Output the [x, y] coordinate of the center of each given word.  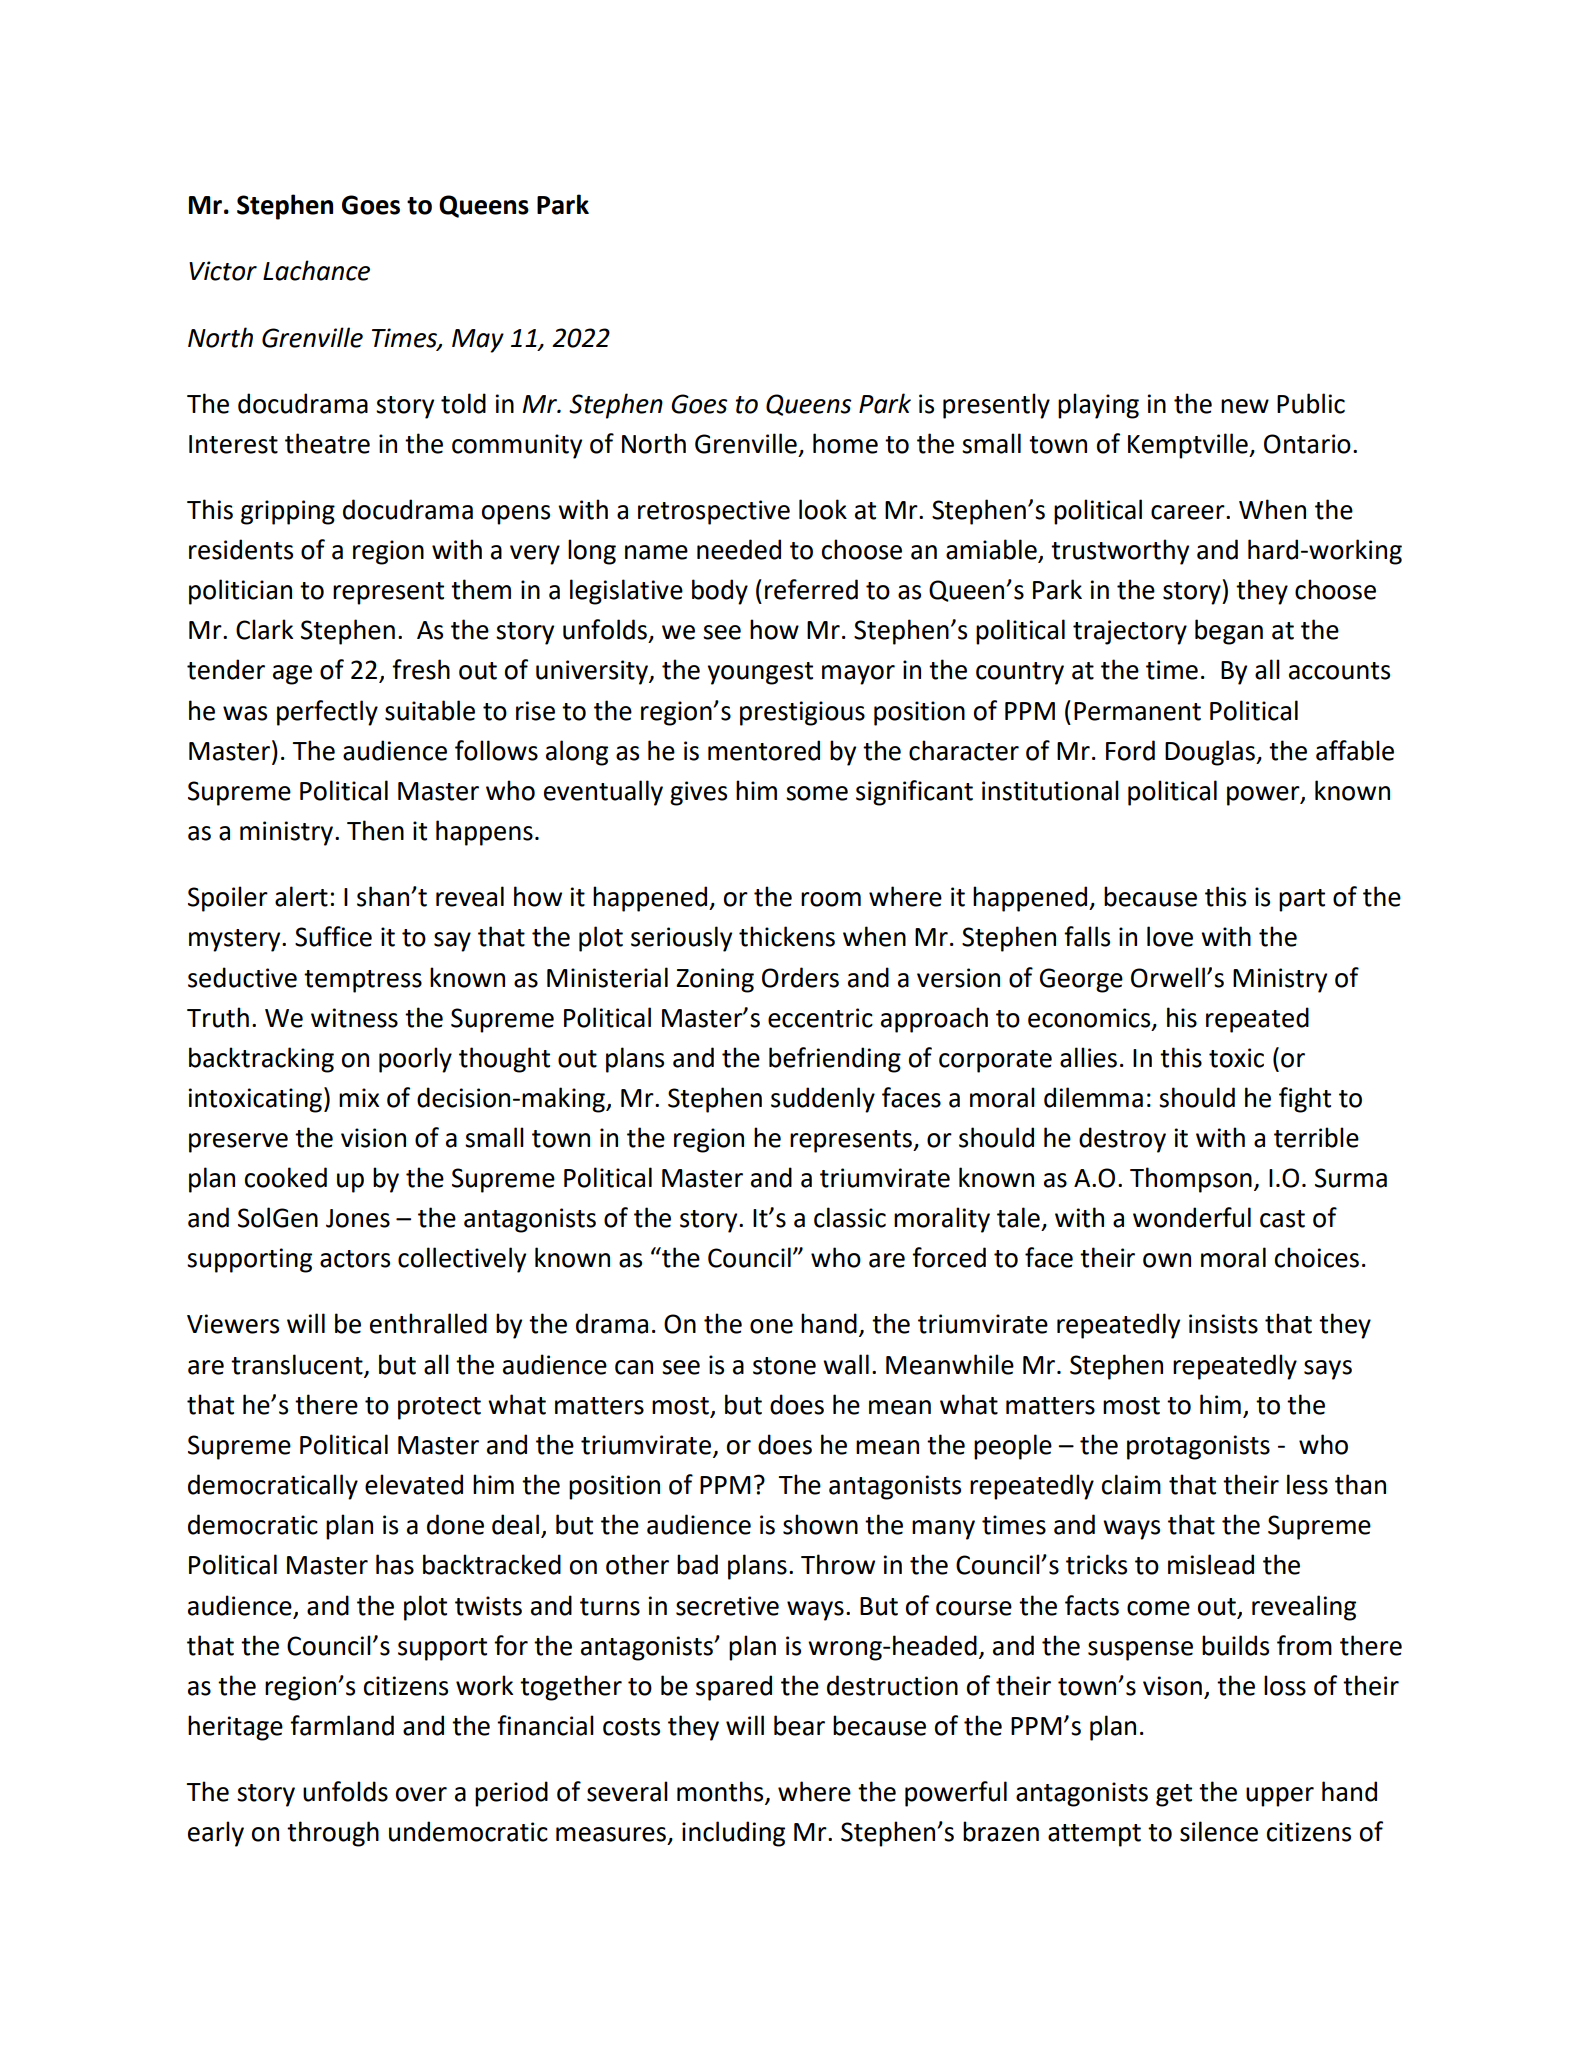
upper [1280, 1797]
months [721, 1792]
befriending [835, 1060]
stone [784, 1366]
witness [354, 1018]
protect [439, 1408]
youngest [760, 673]
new [1245, 406]
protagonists [1198, 1447]
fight [1305, 1100]
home [845, 443]
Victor [223, 271]
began [1229, 632]
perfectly [327, 713]
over [421, 1794]
